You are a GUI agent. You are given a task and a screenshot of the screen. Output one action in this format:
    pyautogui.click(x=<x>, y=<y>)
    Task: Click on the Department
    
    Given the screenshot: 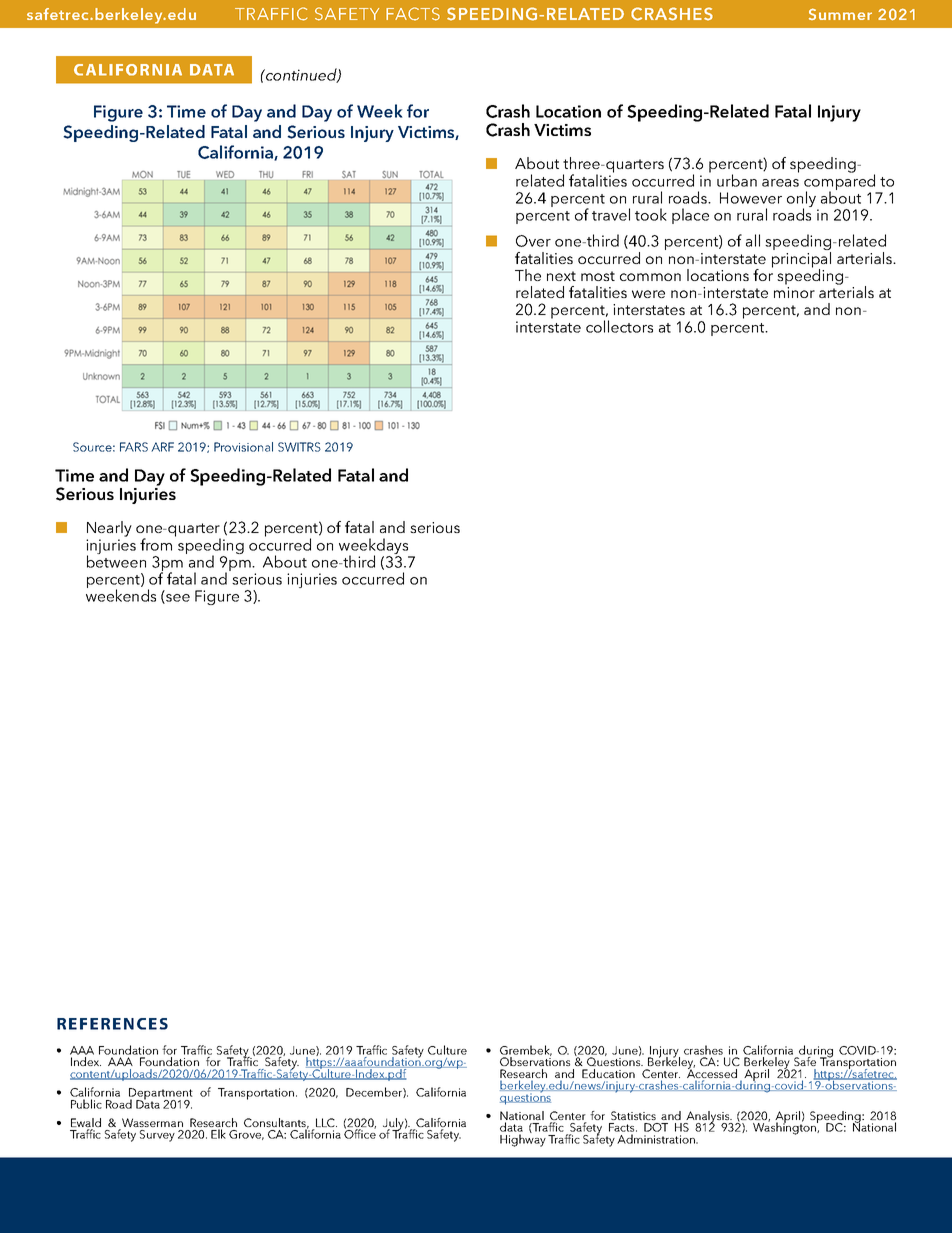 What is the action you would take?
    pyautogui.click(x=161, y=1095)
